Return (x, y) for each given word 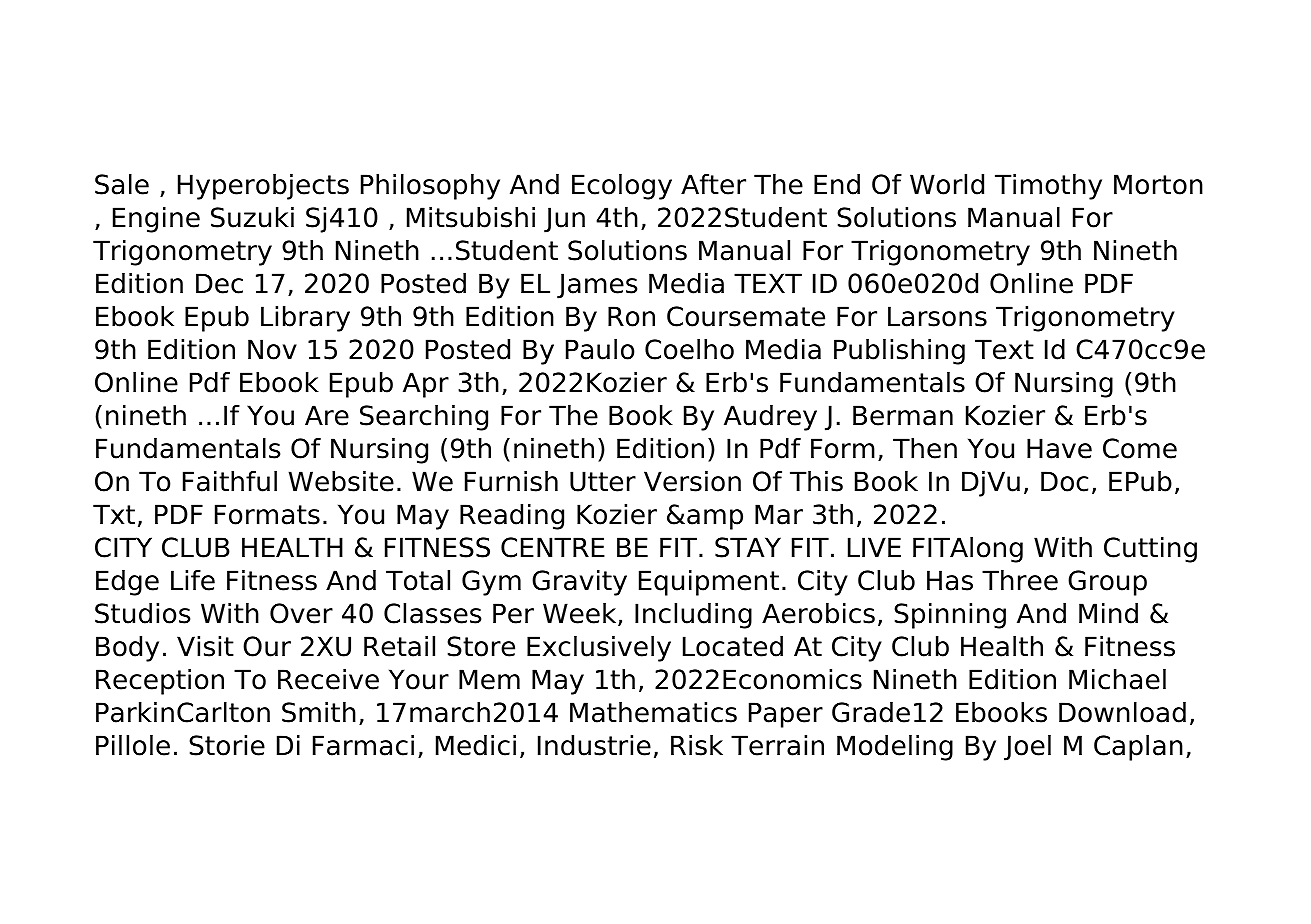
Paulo (600, 349)
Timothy (1048, 187)
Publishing (899, 352)
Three (1020, 580)
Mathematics (653, 712)
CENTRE (553, 547)
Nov (272, 349)
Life (193, 580)
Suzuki (252, 217)
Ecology (622, 187)
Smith (319, 712)
